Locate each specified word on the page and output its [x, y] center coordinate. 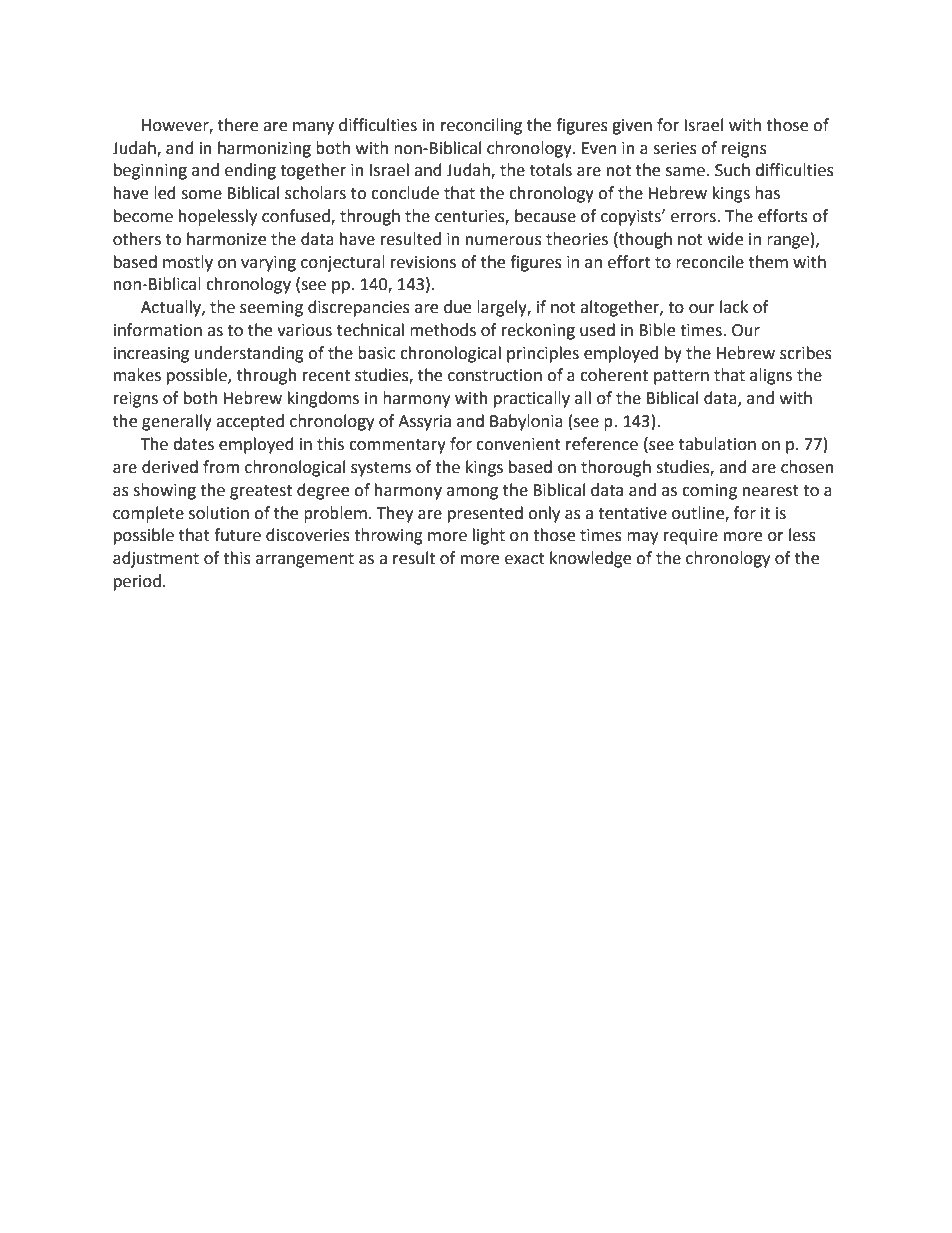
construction [495, 375]
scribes [806, 353]
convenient [518, 444]
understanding [249, 354]
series [675, 148]
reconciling [481, 126]
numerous [504, 241]
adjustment [156, 559]
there [238, 125]
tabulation [717, 444]
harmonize [226, 239]
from [221, 467]
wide [725, 239]
